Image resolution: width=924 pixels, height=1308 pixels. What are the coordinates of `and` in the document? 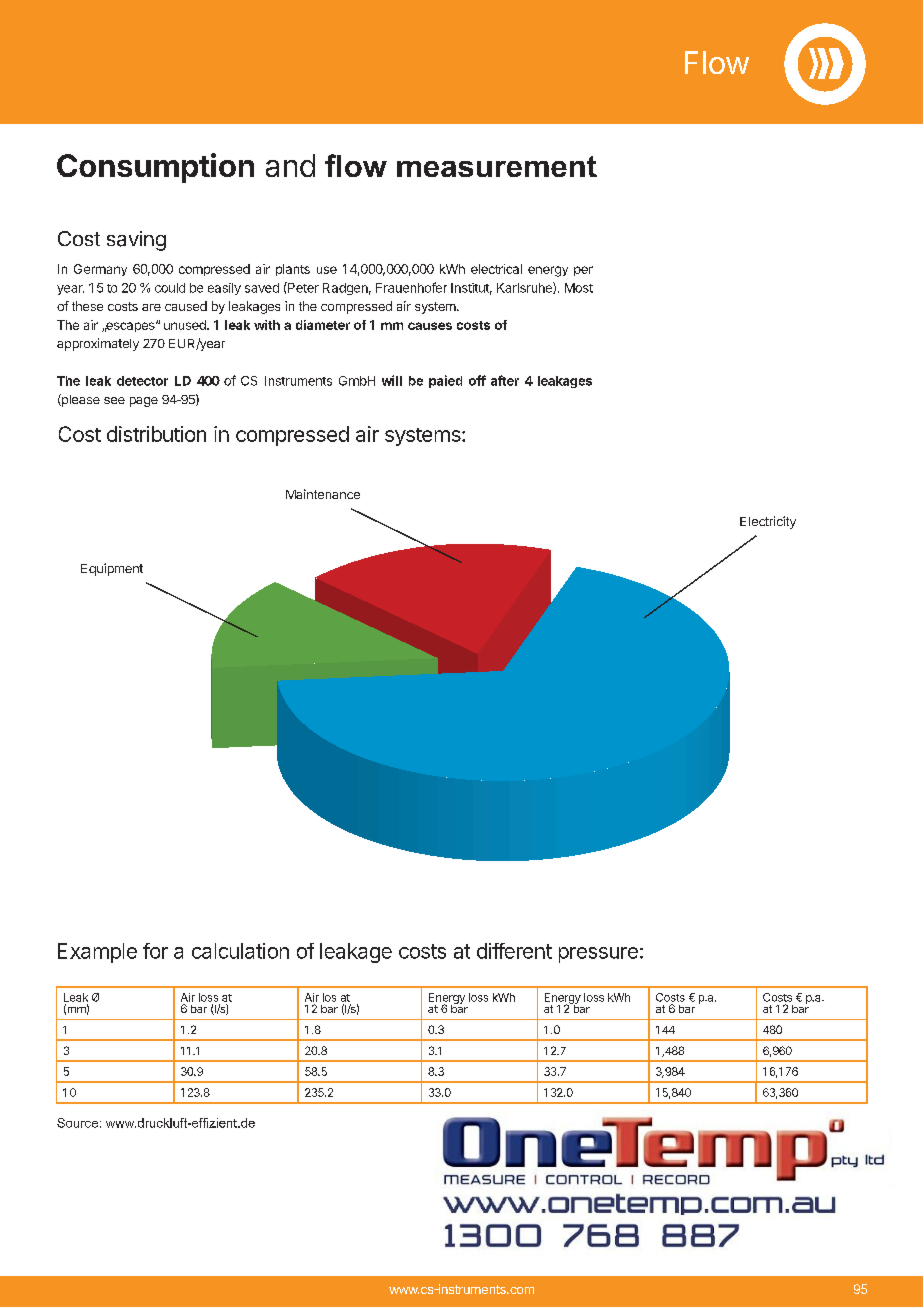 It's located at (290, 165).
